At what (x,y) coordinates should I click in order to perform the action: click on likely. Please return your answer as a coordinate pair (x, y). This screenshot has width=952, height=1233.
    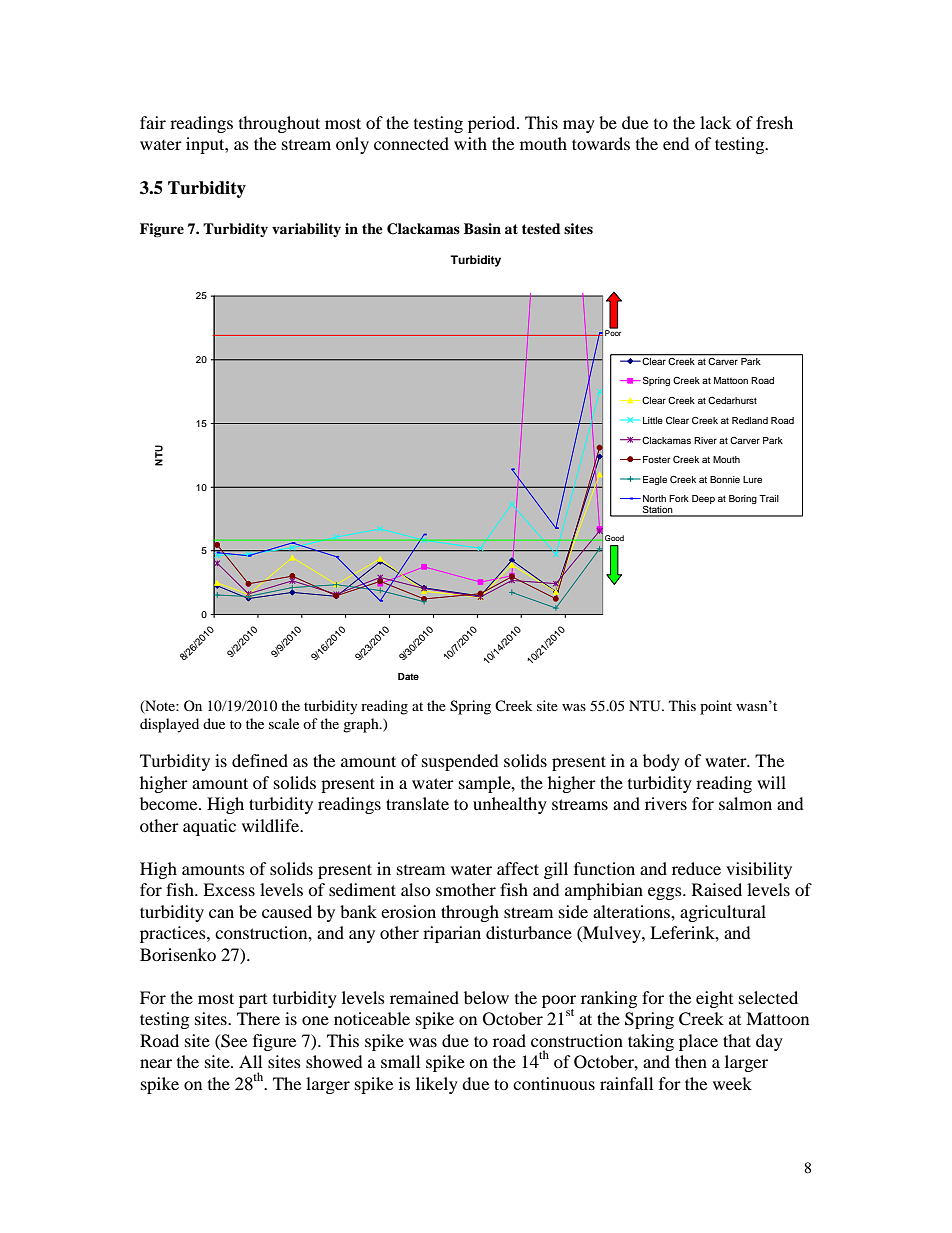
    Looking at the image, I should click on (437, 1085).
